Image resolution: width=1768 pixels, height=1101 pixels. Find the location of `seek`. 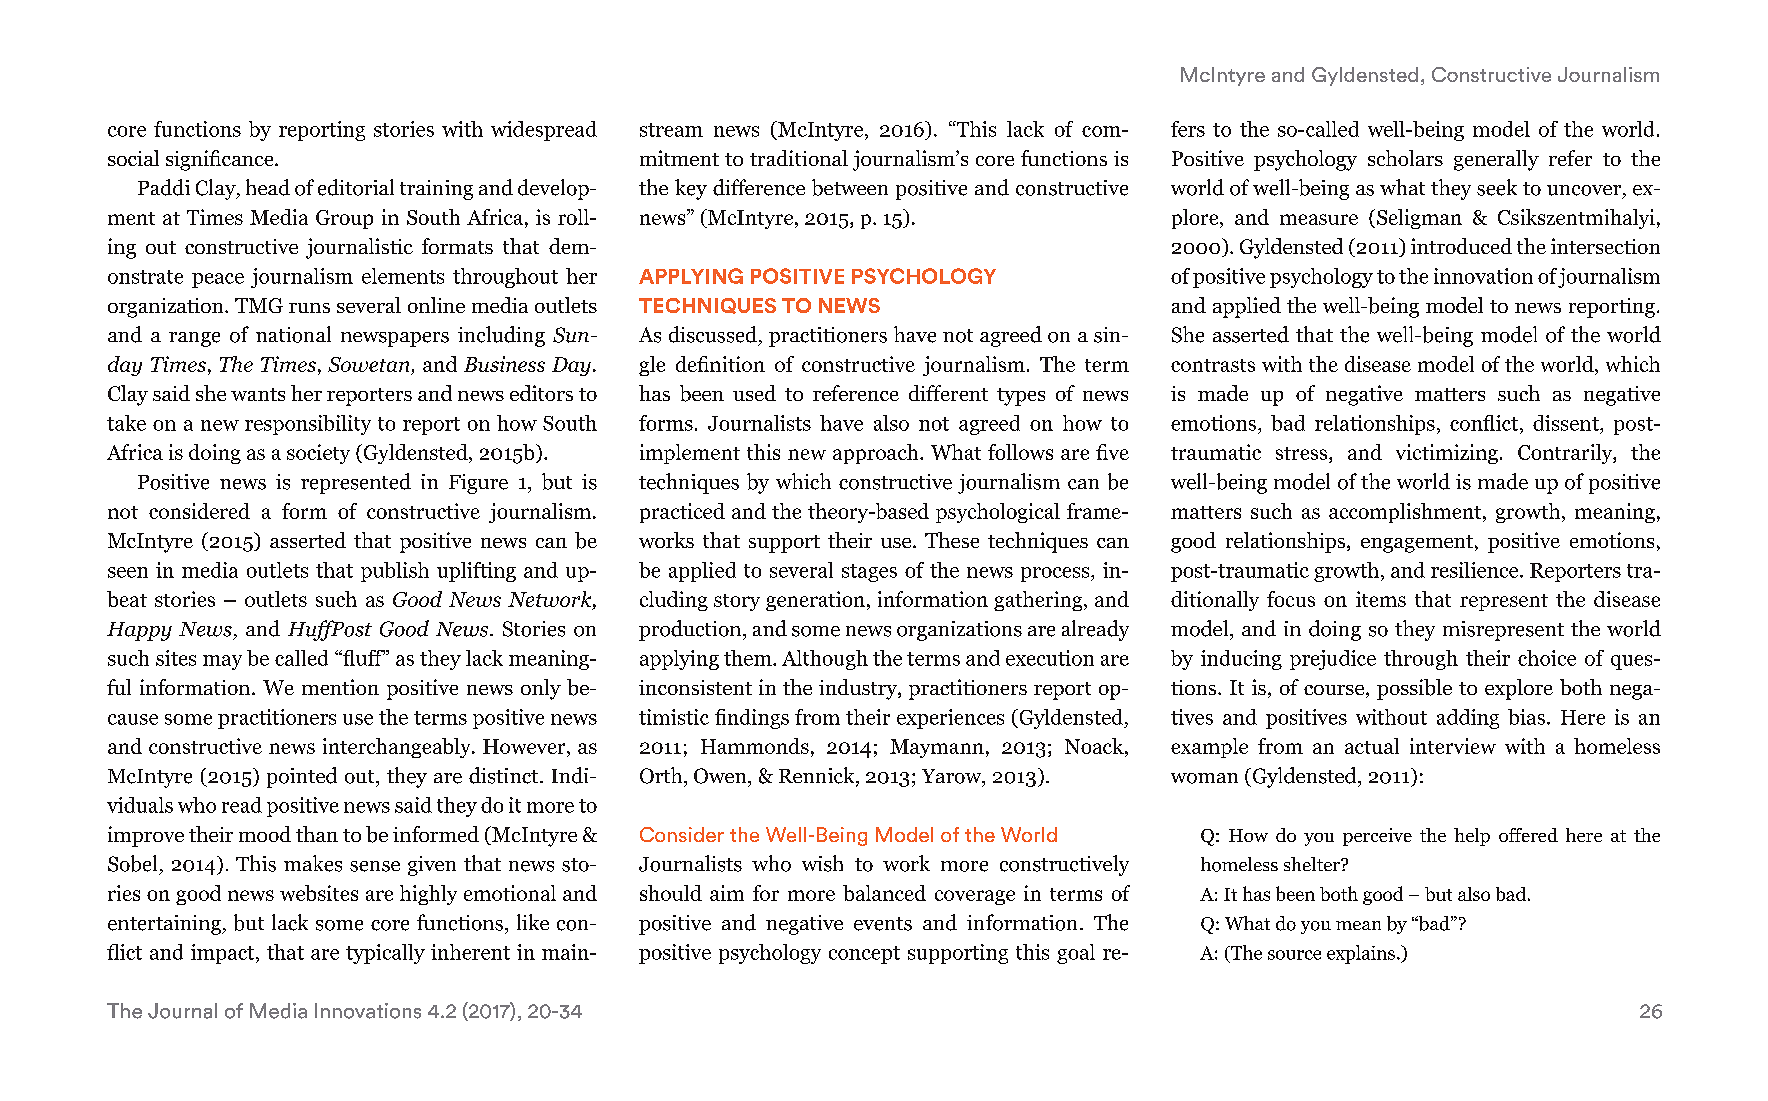

seek is located at coordinates (1497, 187).
